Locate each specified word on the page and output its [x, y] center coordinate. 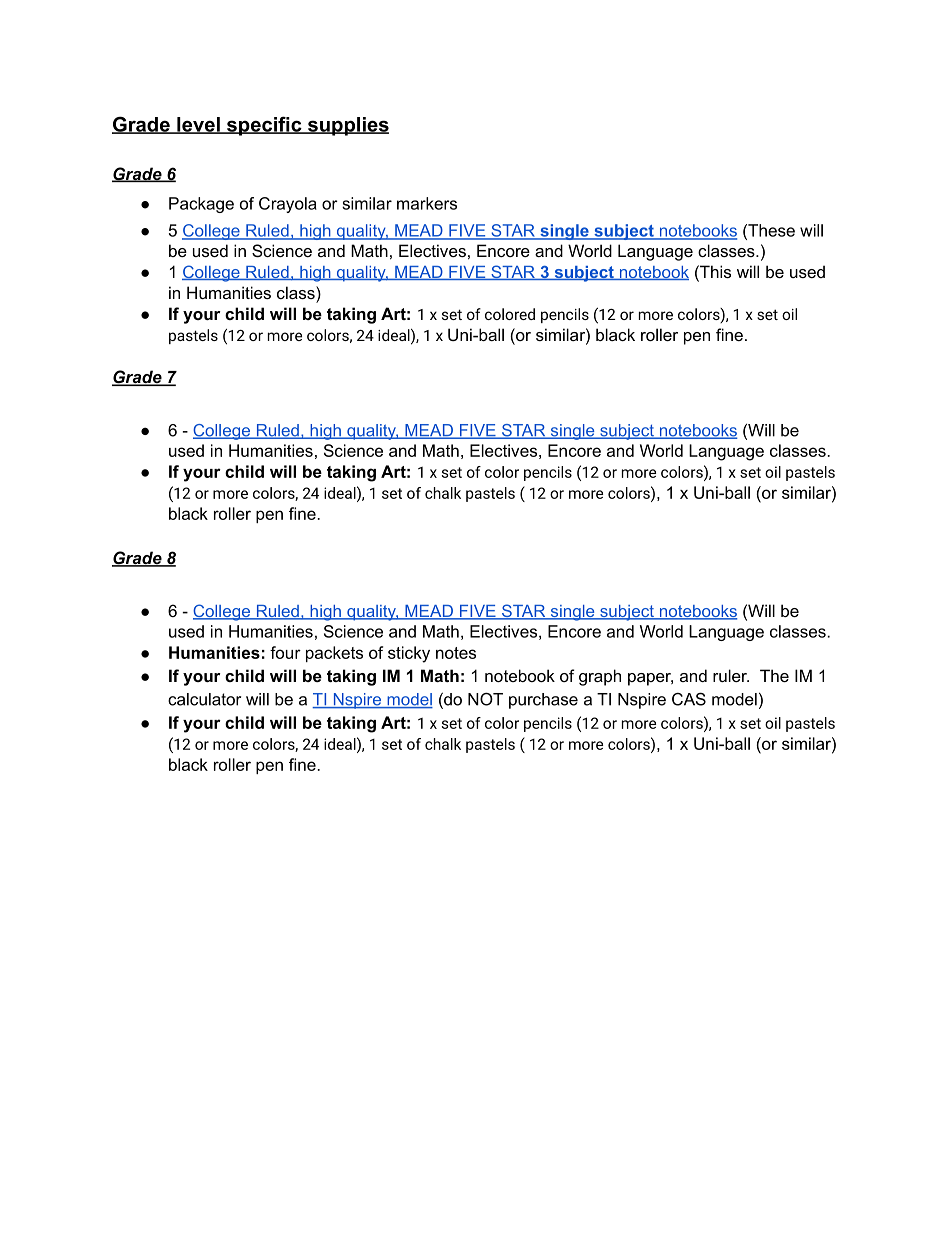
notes [456, 653]
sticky [409, 654]
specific [264, 126]
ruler [731, 675]
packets [334, 654]
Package [201, 205]
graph [600, 677]
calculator [204, 699]
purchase [543, 701]
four [285, 652]
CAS [689, 699]
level [198, 125]
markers [427, 203]
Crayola [288, 205]
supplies [347, 126]
